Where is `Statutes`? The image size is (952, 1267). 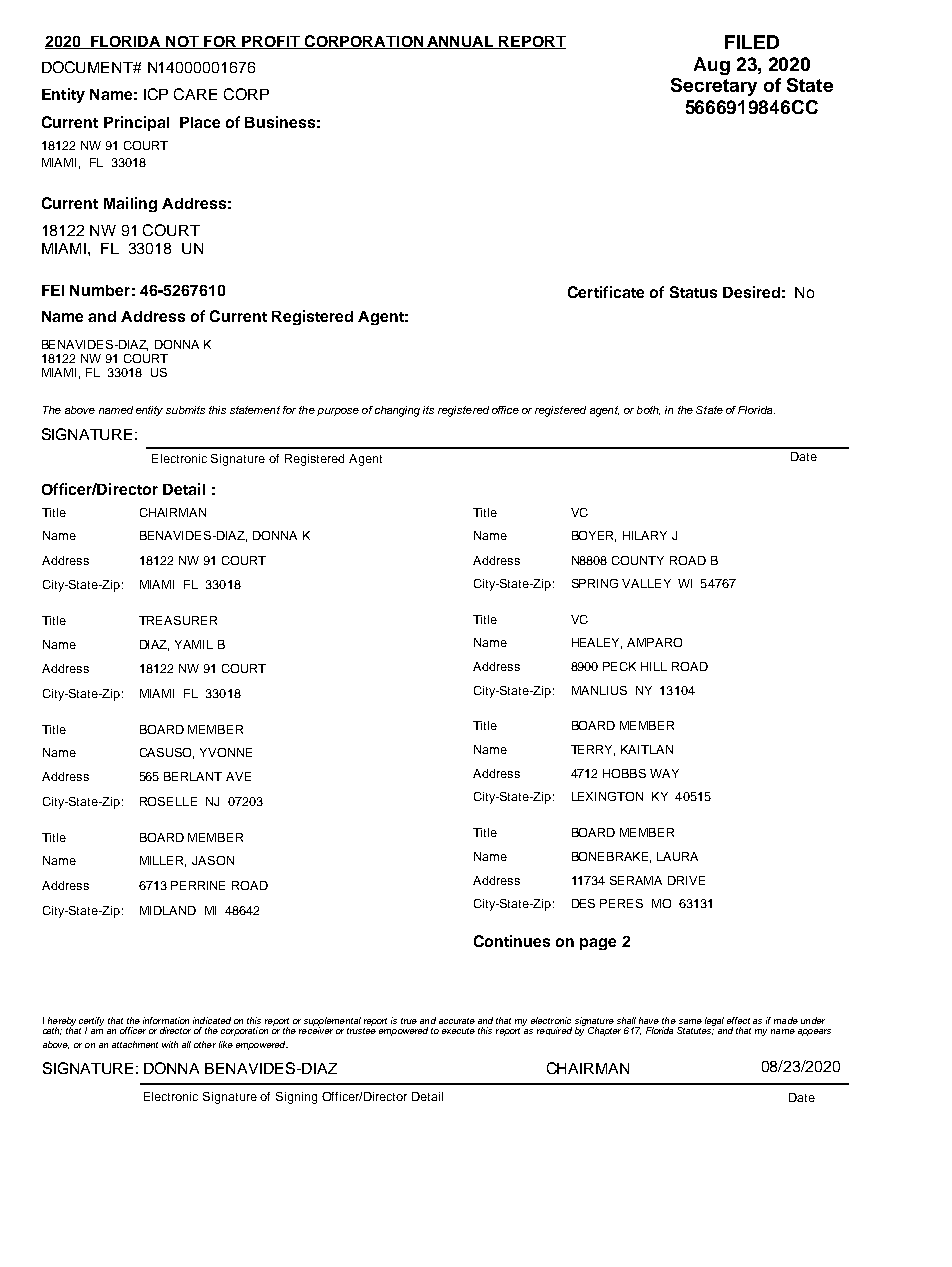
Statutes is located at coordinates (696, 1030).
